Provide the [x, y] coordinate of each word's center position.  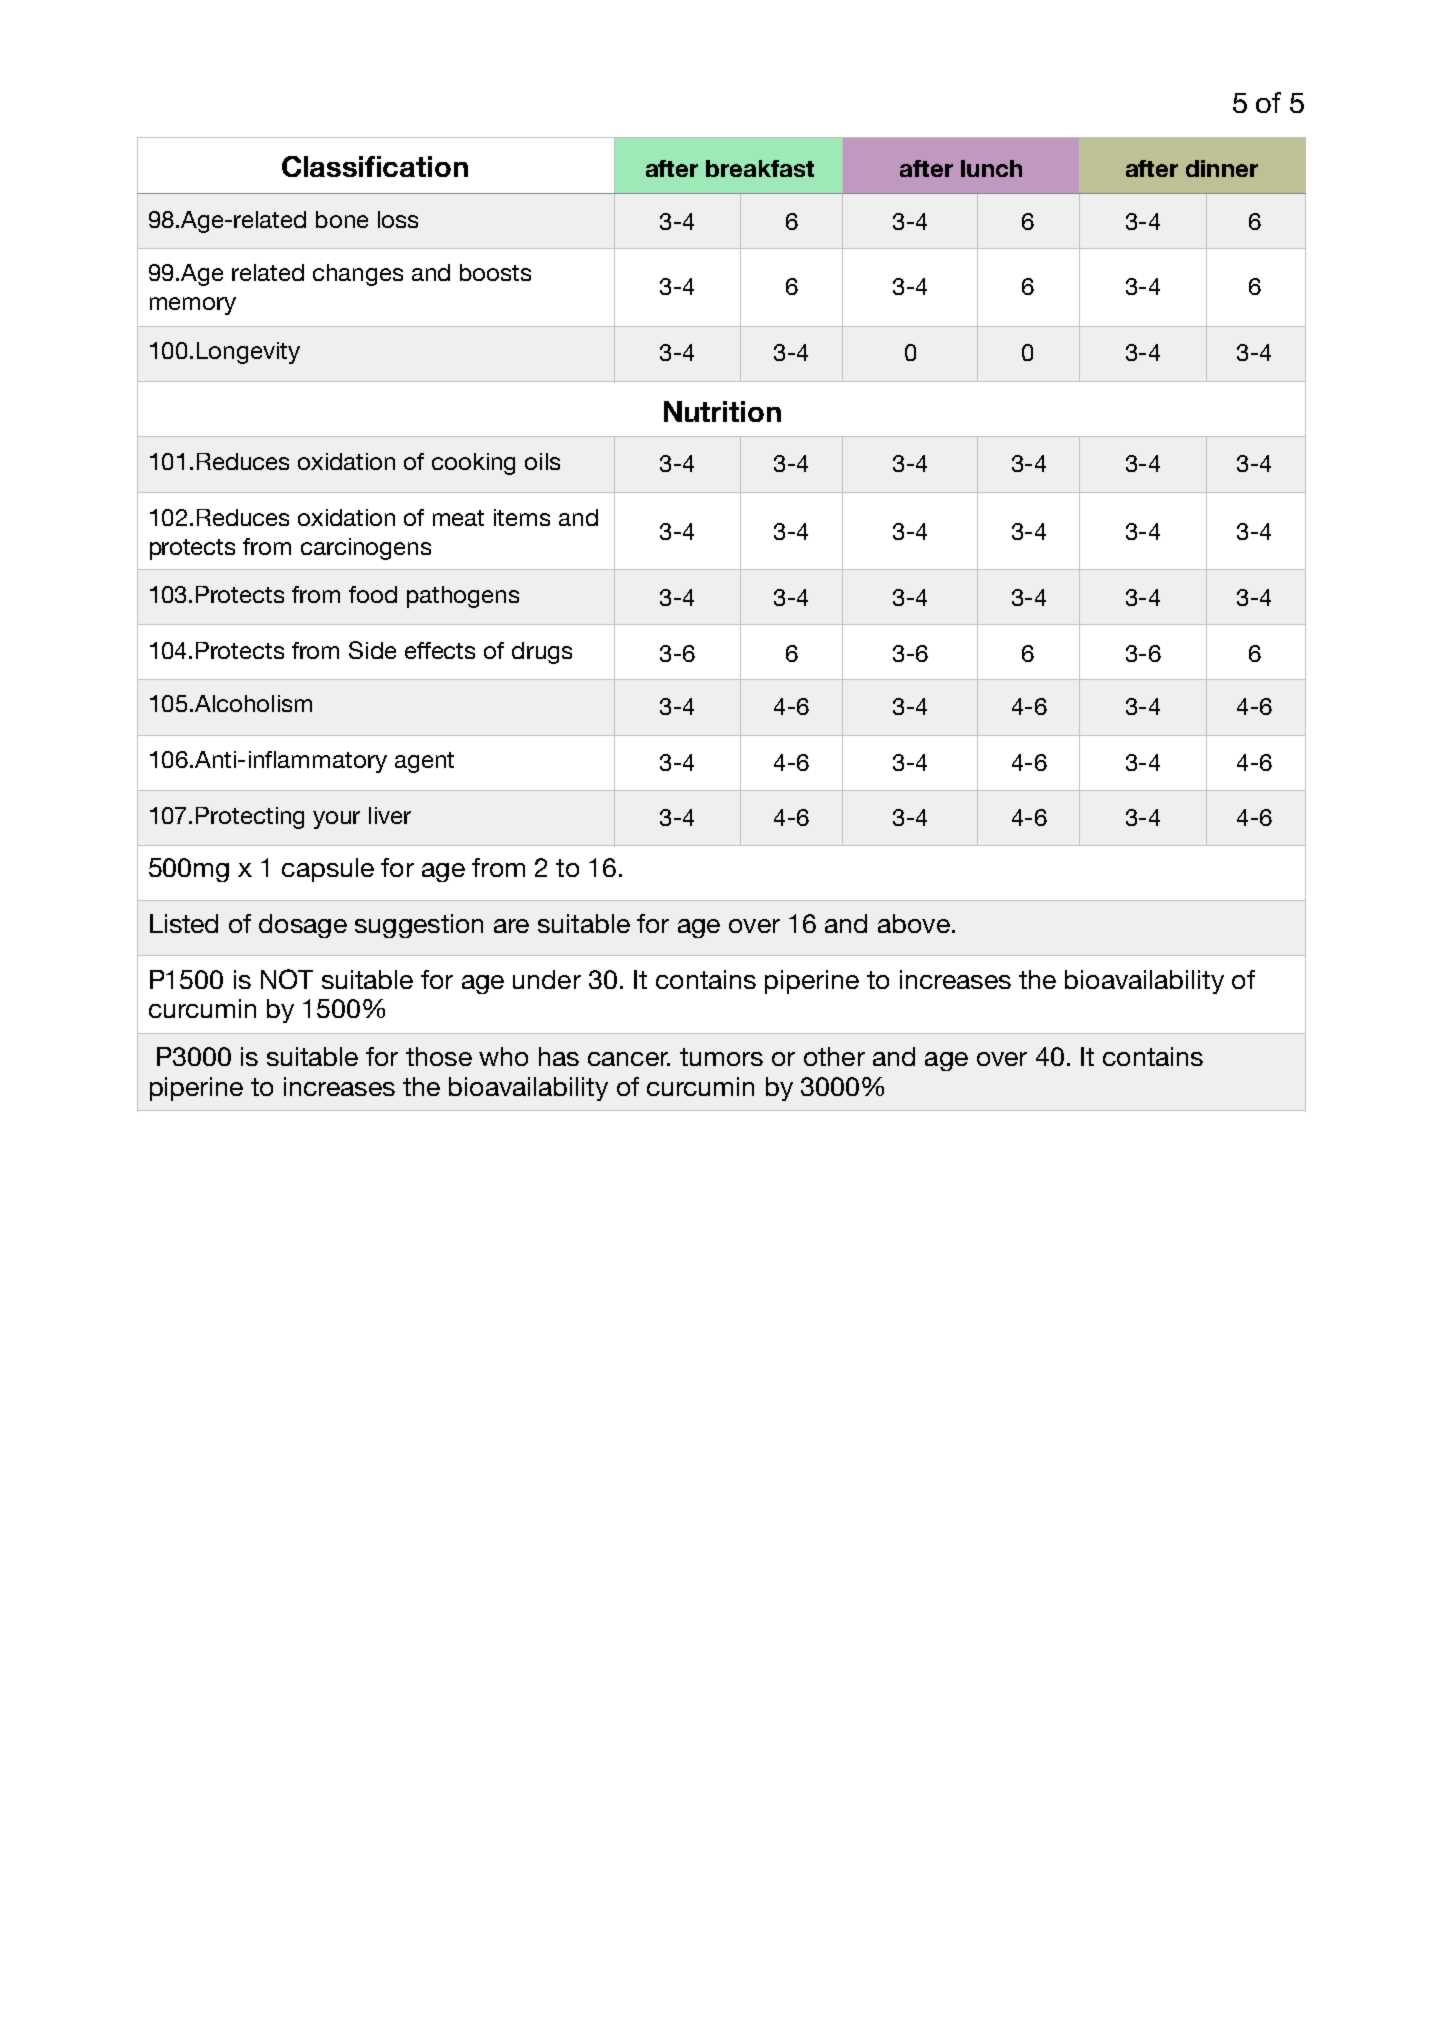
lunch [991, 168]
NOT [287, 979]
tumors [721, 1057]
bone [342, 219]
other [834, 1056]
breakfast [760, 168]
